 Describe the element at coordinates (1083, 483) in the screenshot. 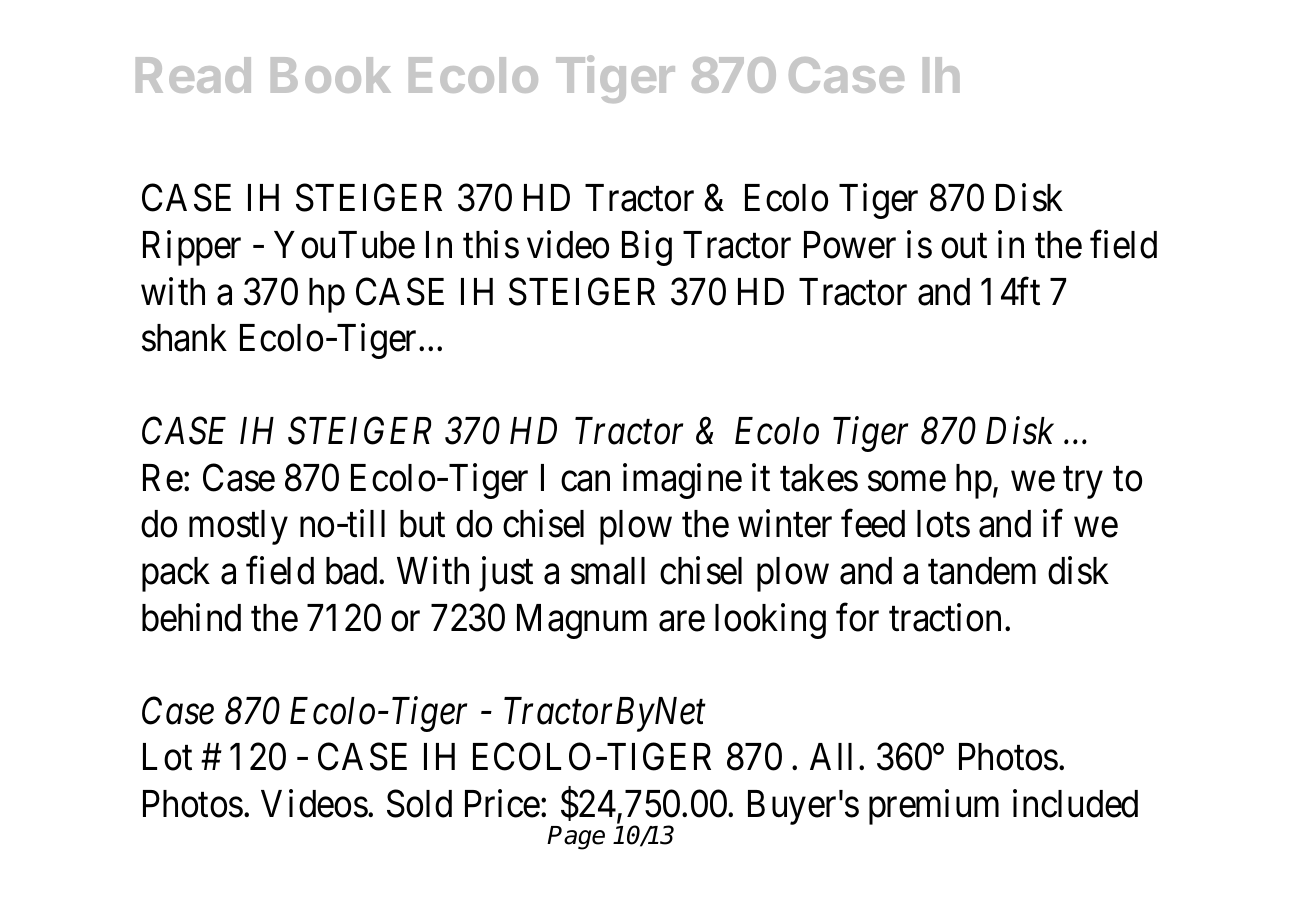

I see `try` at that location.
